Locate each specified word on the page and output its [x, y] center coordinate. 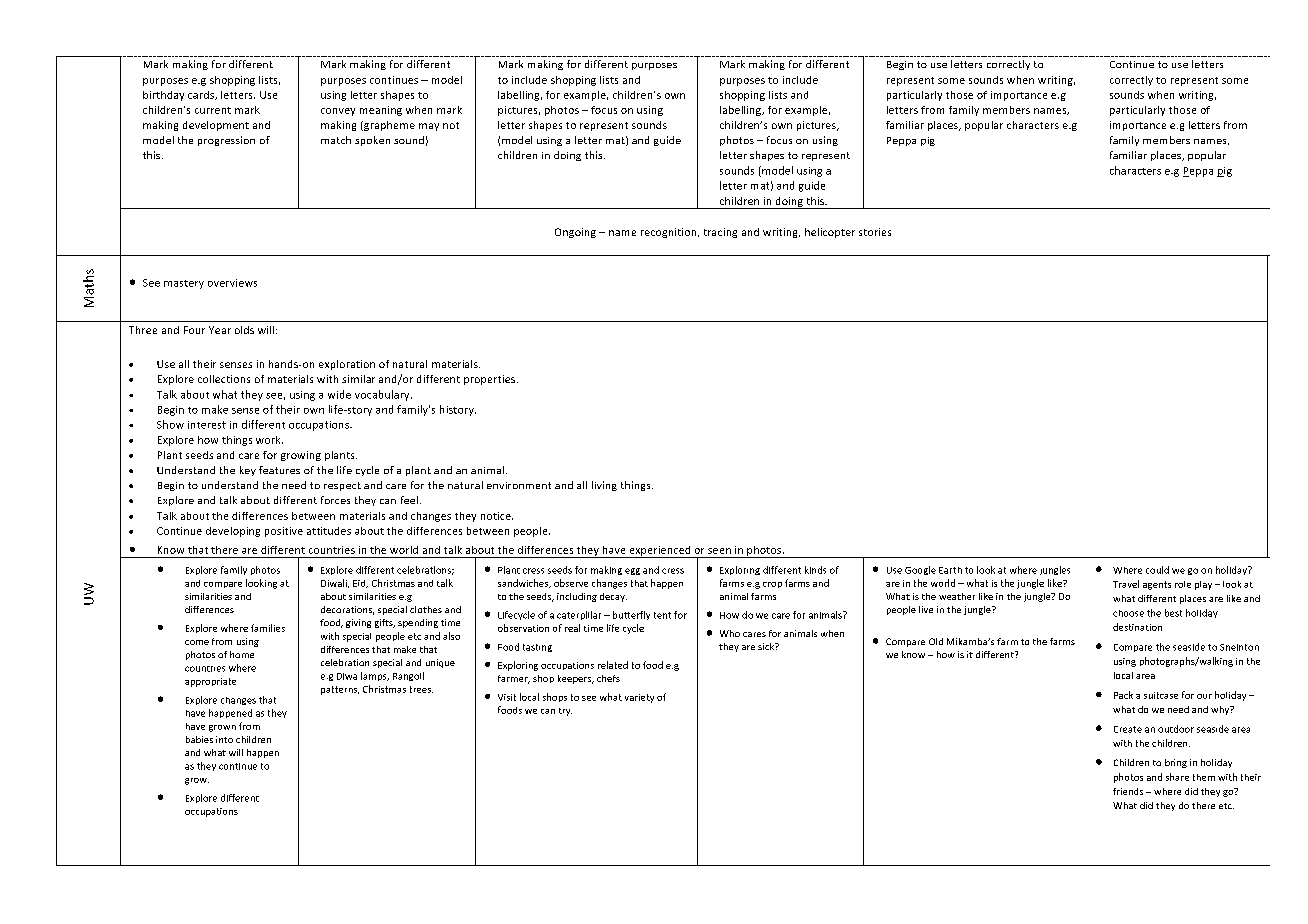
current [213, 110]
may [429, 127]
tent [662, 615]
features [279, 470]
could [1157, 570]
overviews [232, 283]
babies [199, 739]
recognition [670, 233]
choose [1128, 613]
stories [875, 232]
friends [1128, 791]
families [268, 628]
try [565, 712]
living [604, 486]
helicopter [830, 233]
